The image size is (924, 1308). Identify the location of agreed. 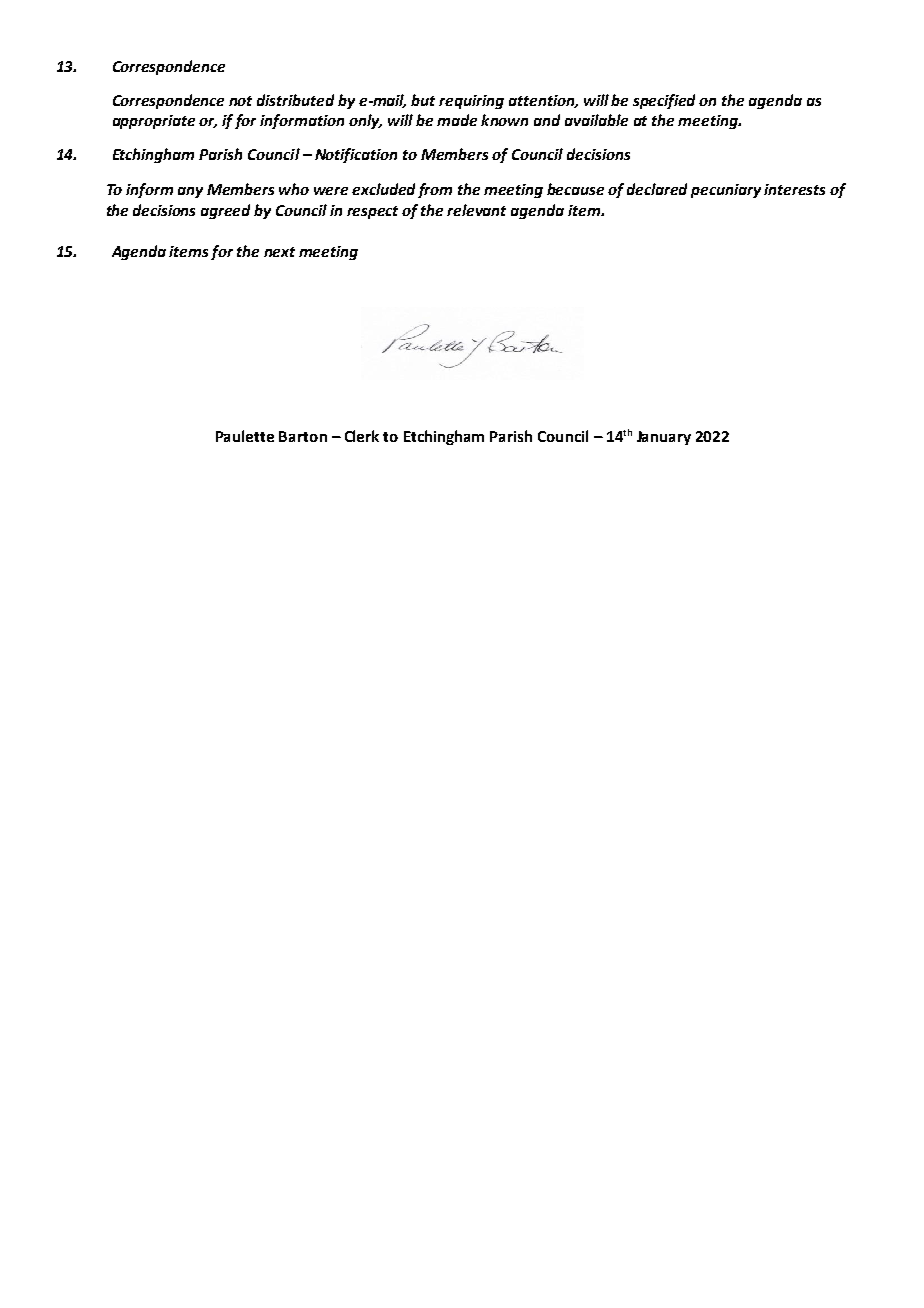
(225, 211).
